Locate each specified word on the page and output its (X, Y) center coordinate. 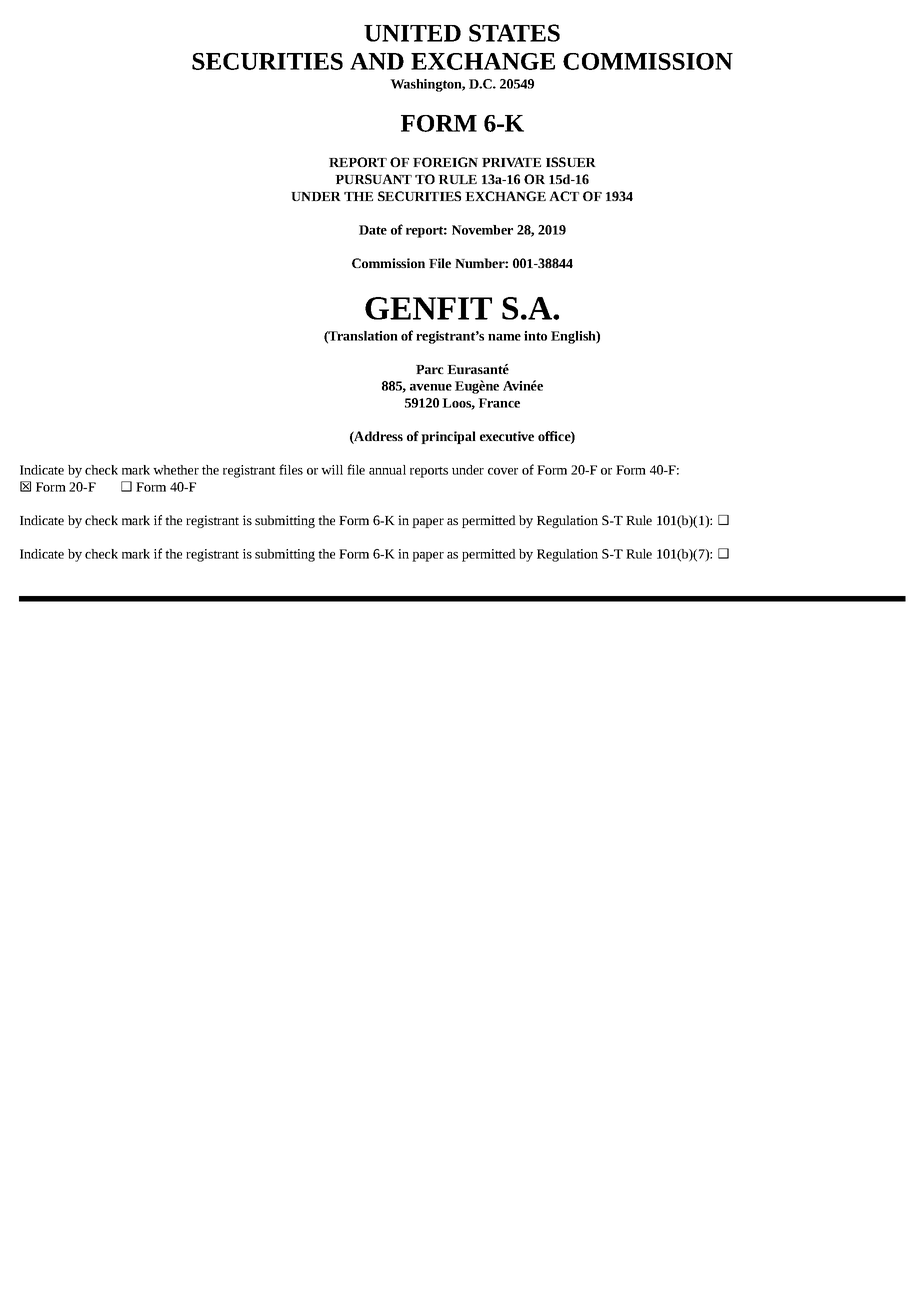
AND (377, 61)
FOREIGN (445, 162)
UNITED (412, 33)
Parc (430, 369)
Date (373, 230)
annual (387, 470)
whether (176, 470)
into (535, 336)
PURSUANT (373, 179)
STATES (514, 33)
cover (503, 471)
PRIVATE (511, 162)
